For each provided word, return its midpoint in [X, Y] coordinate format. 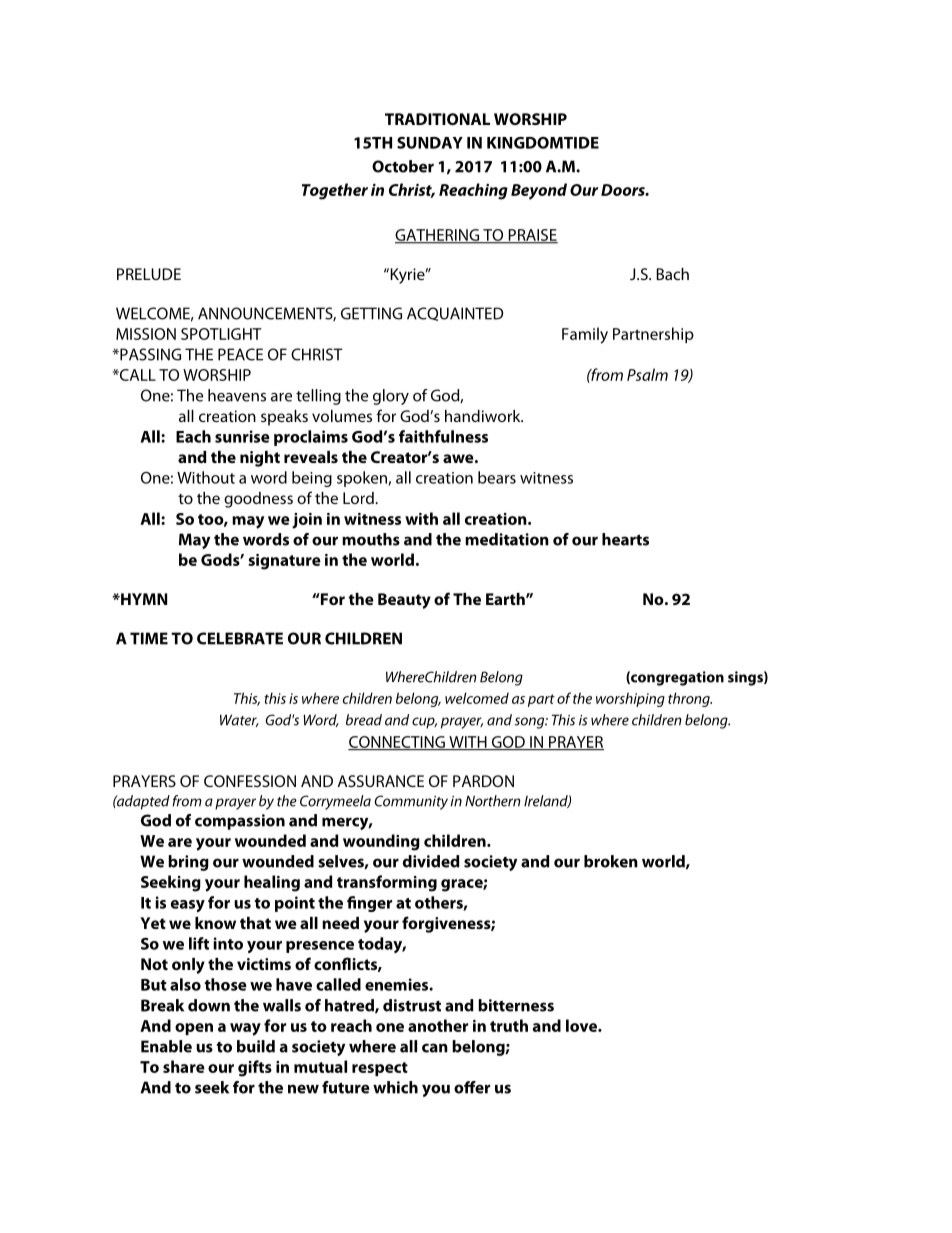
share [184, 1066]
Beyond [539, 191]
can [435, 1048]
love [582, 1025]
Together [335, 191]
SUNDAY [430, 143]
